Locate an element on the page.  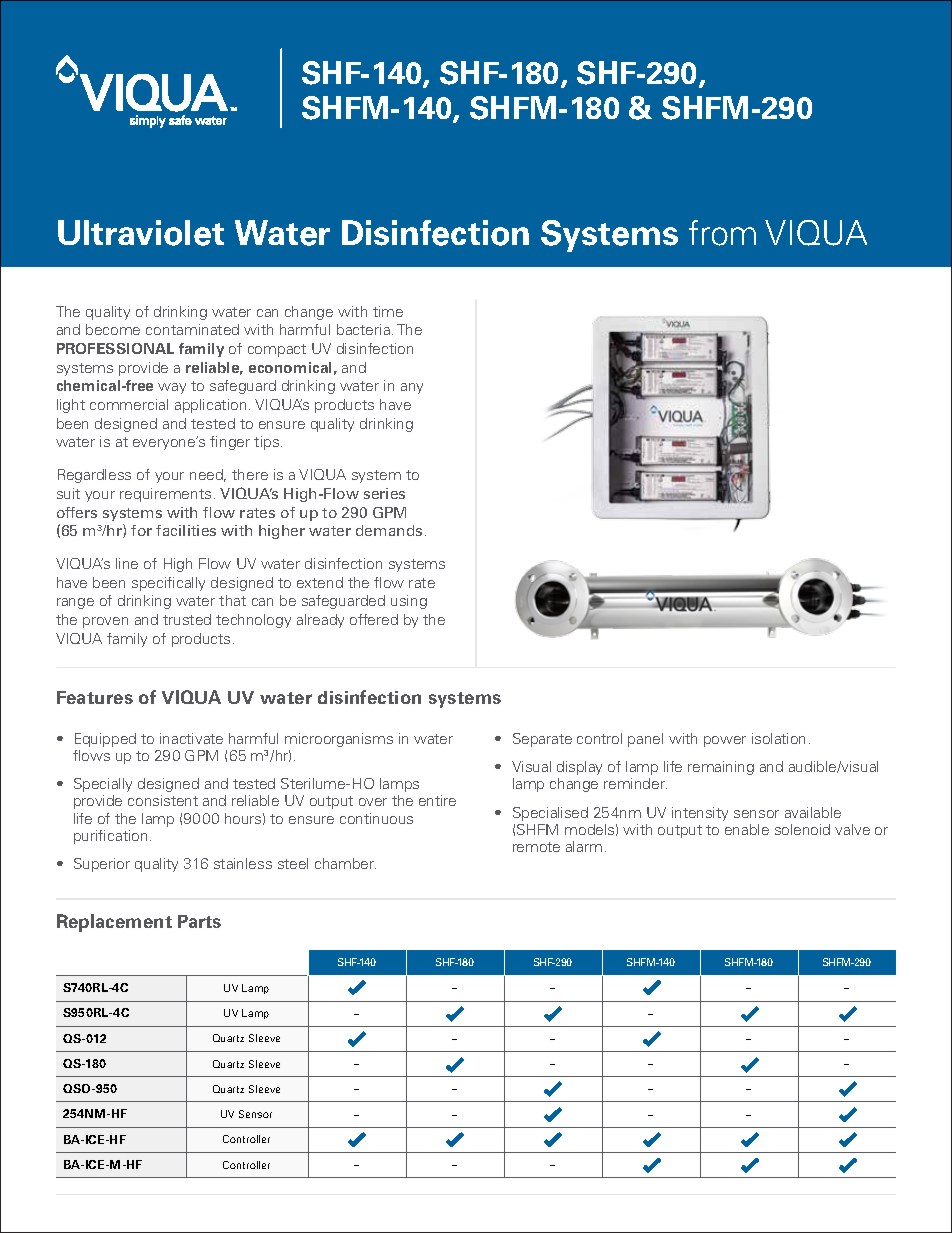
microorganisms is located at coordinates (339, 740).
